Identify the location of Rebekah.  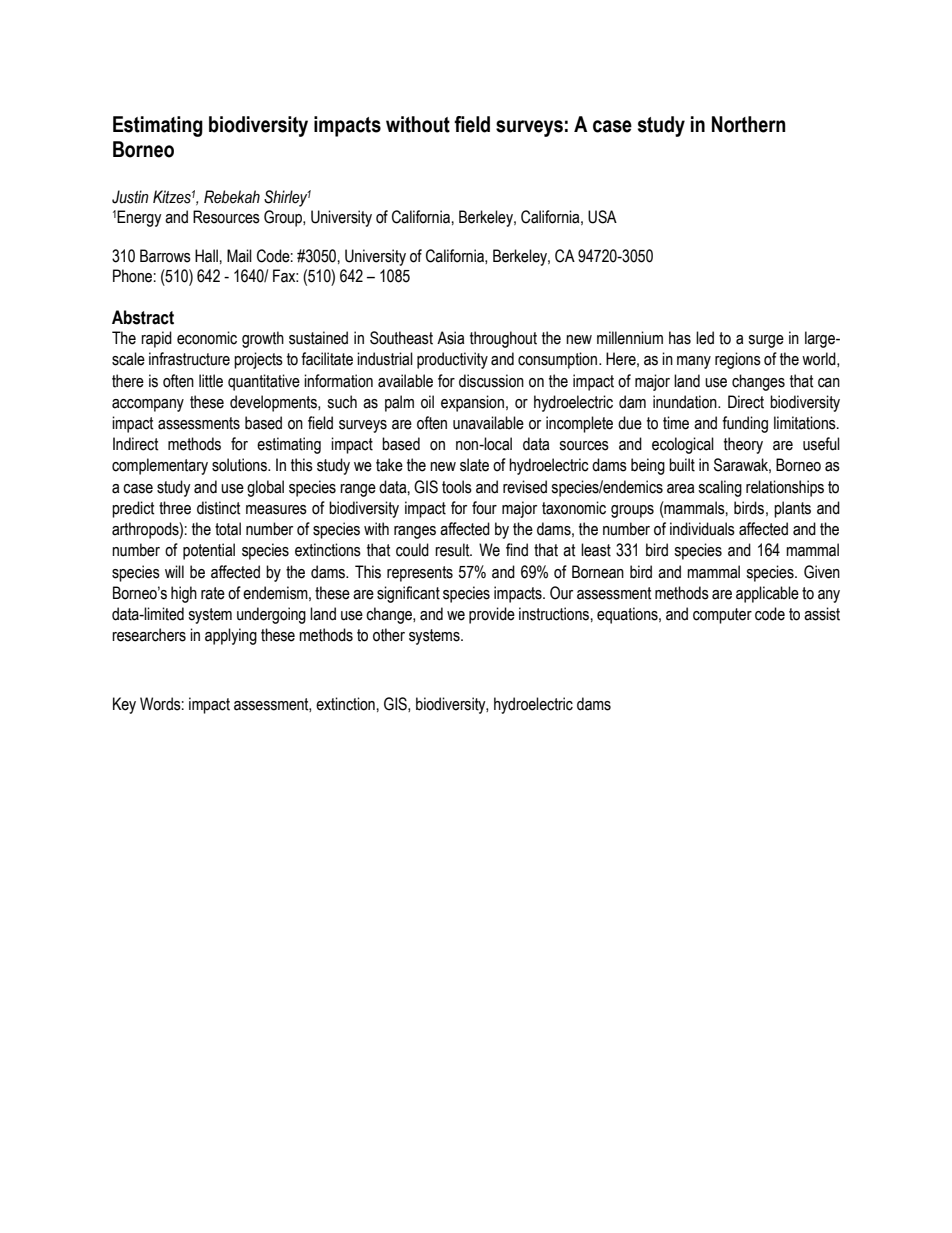
(232, 197).
